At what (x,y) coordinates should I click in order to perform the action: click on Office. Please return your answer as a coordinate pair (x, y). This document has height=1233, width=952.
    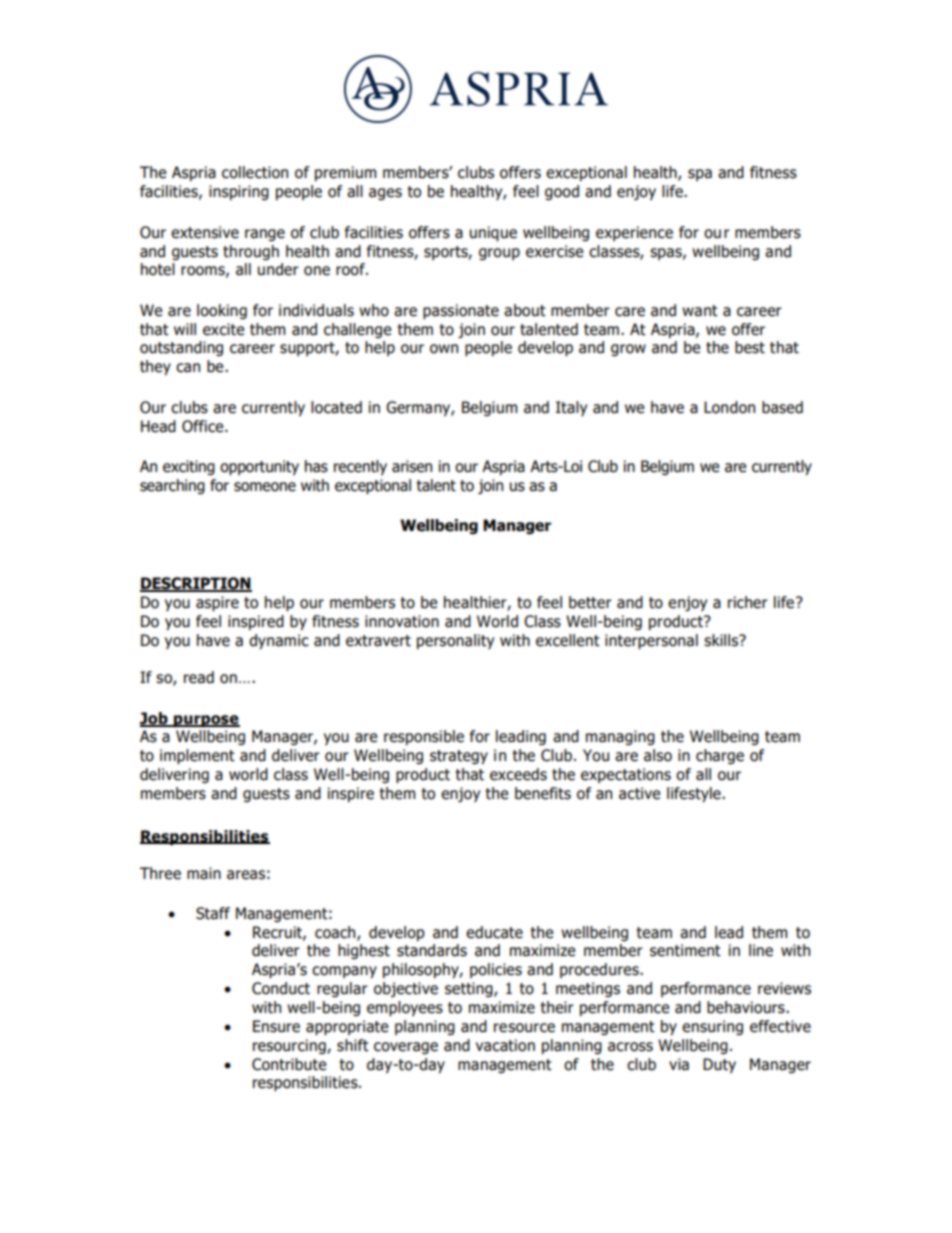
    Looking at the image, I should click on (204, 426).
